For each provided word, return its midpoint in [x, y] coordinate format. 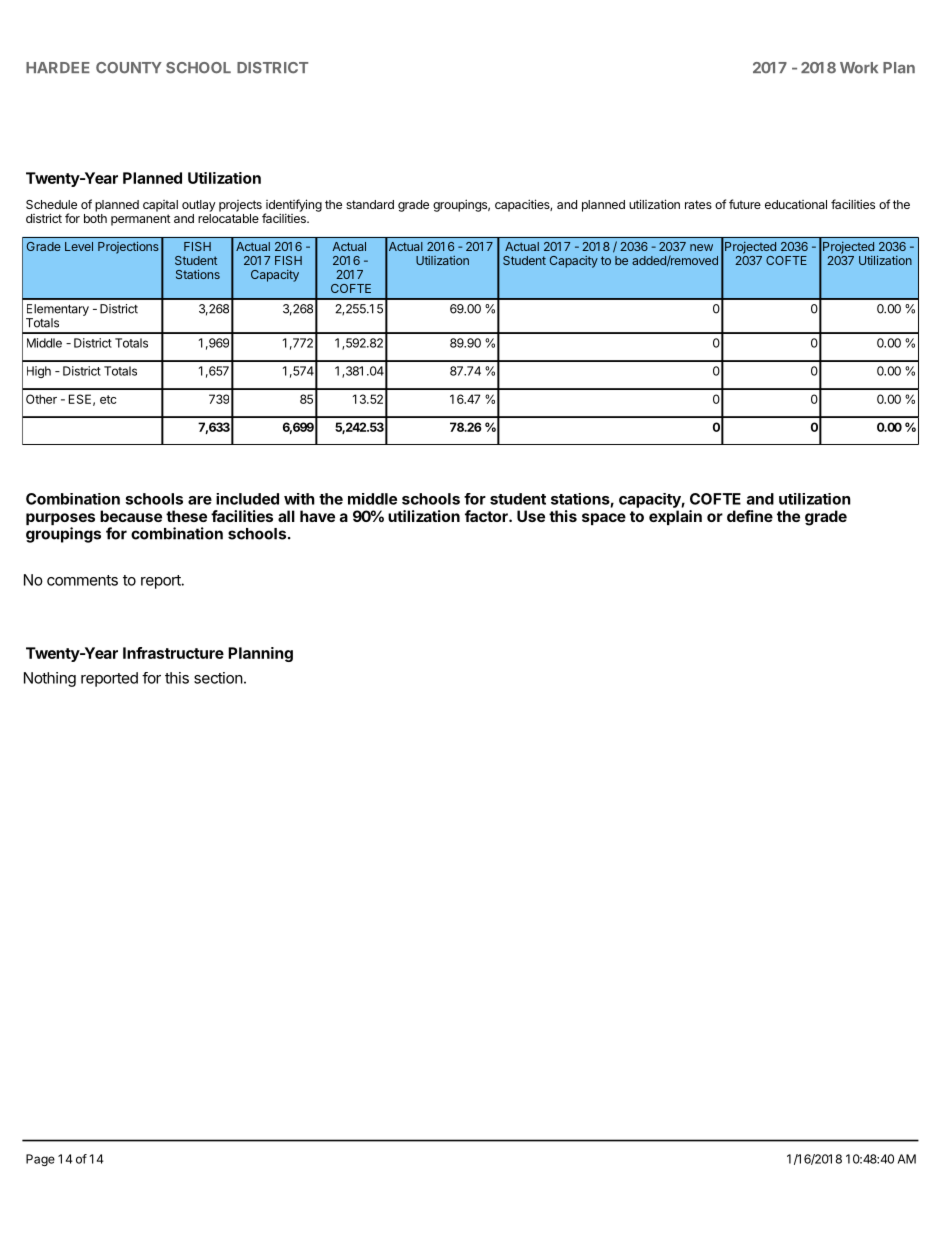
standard [370, 204]
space [604, 519]
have [317, 516]
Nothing [50, 679]
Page [40, 1160]
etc [108, 399]
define [750, 516]
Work [859, 68]
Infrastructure [173, 653]
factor [487, 516]
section [218, 678]
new [701, 247]
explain [675, 517]
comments [82, 580]
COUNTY [129, 68]
